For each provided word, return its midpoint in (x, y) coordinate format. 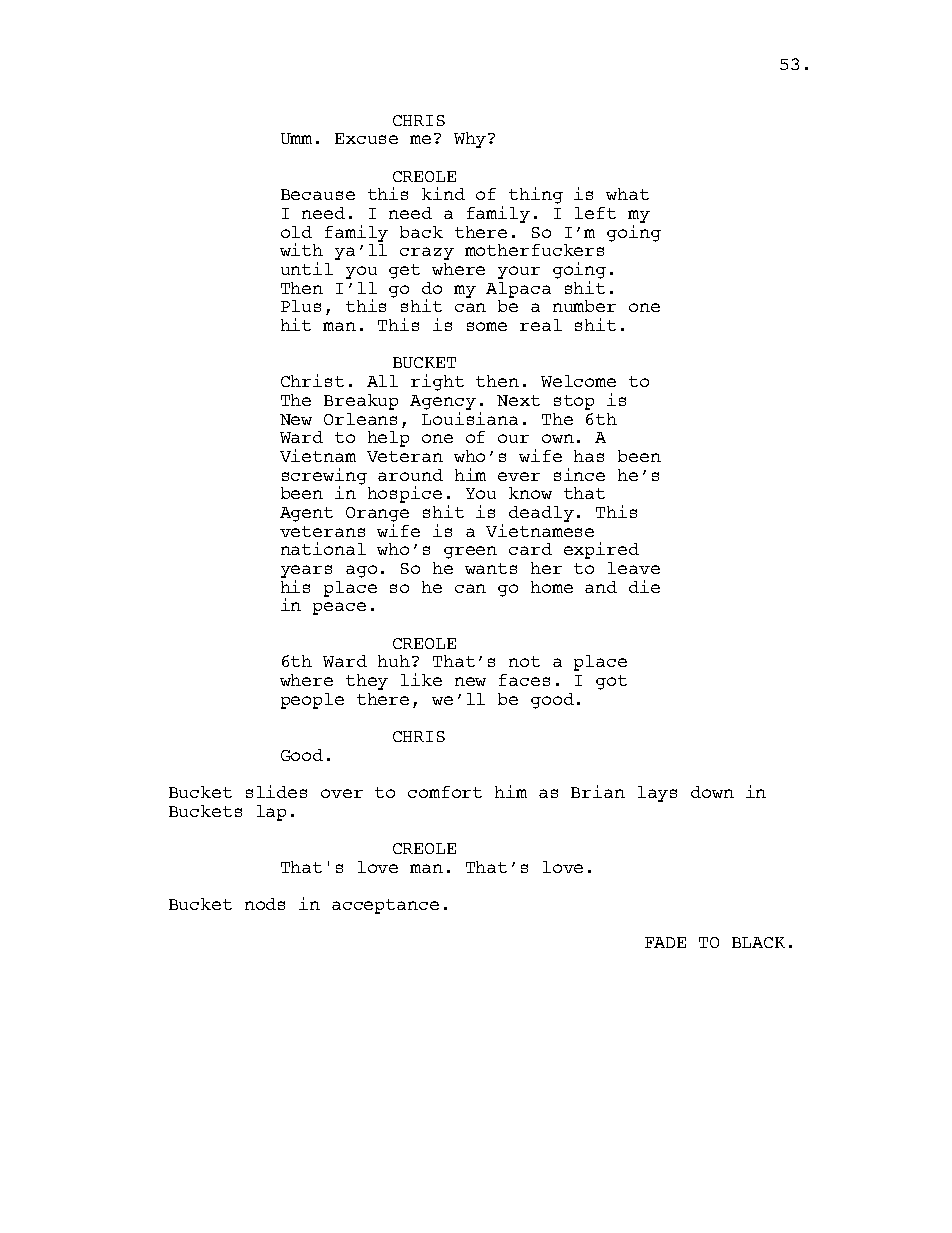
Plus (301, 306)
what (627, 194)
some (487, 326)
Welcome (578, 381)
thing (536, 195)
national (323, 548)
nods (265, 904)
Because (318, 194)
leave (634, 568)
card (530, 549)
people (312, 701)
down (712, 792)
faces (524, 680)
